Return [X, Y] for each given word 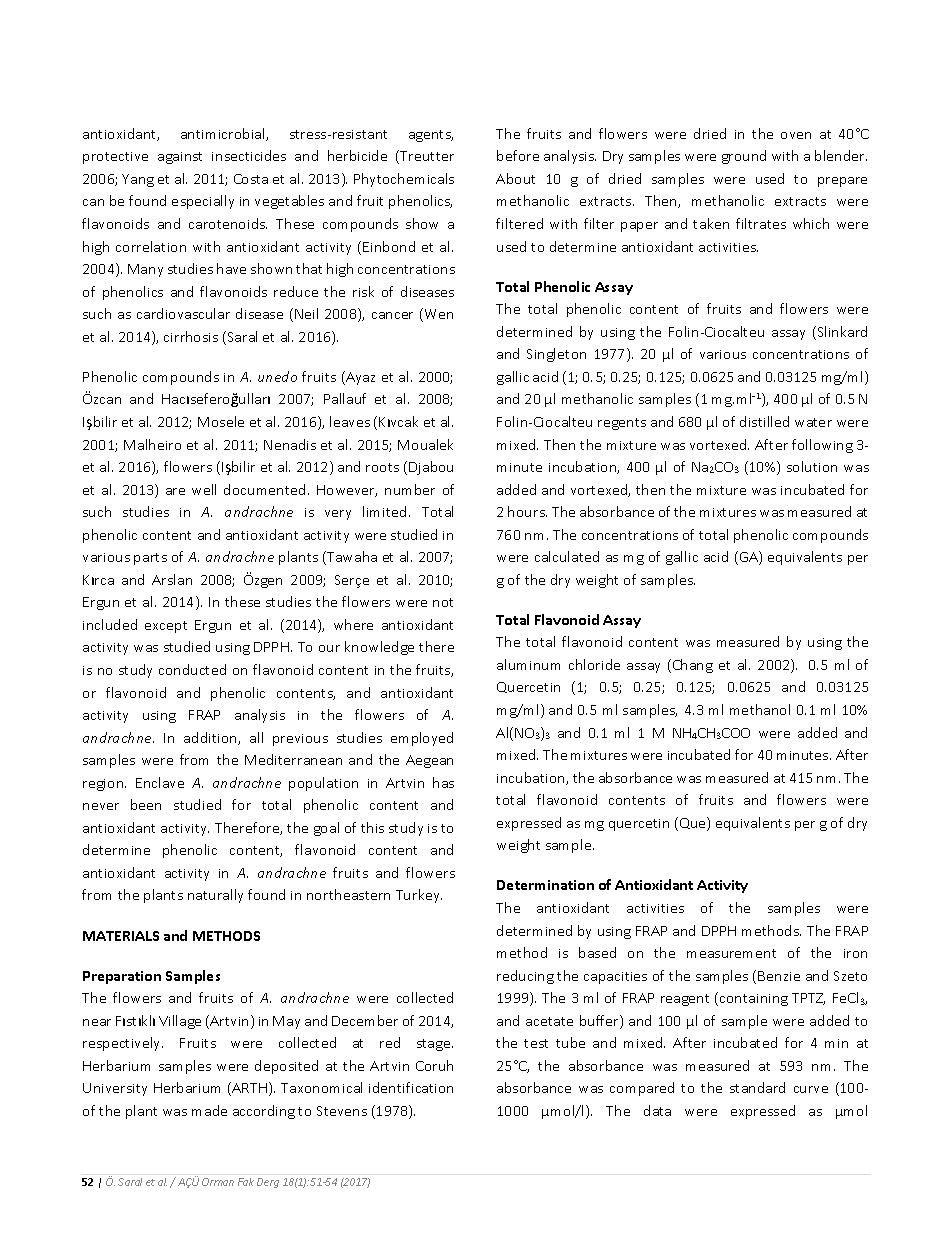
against [180, 158]
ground [744, 157]
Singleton [556, 355]
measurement [731, 953]
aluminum [528, 664]
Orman [218, 1182]
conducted [192, 669]
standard [757, 1087]
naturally [215, 896]
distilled [764, 421]
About [515, 178]
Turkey [419, 896]
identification [411, 1087]
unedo [277, 376]
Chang [691, 666]
